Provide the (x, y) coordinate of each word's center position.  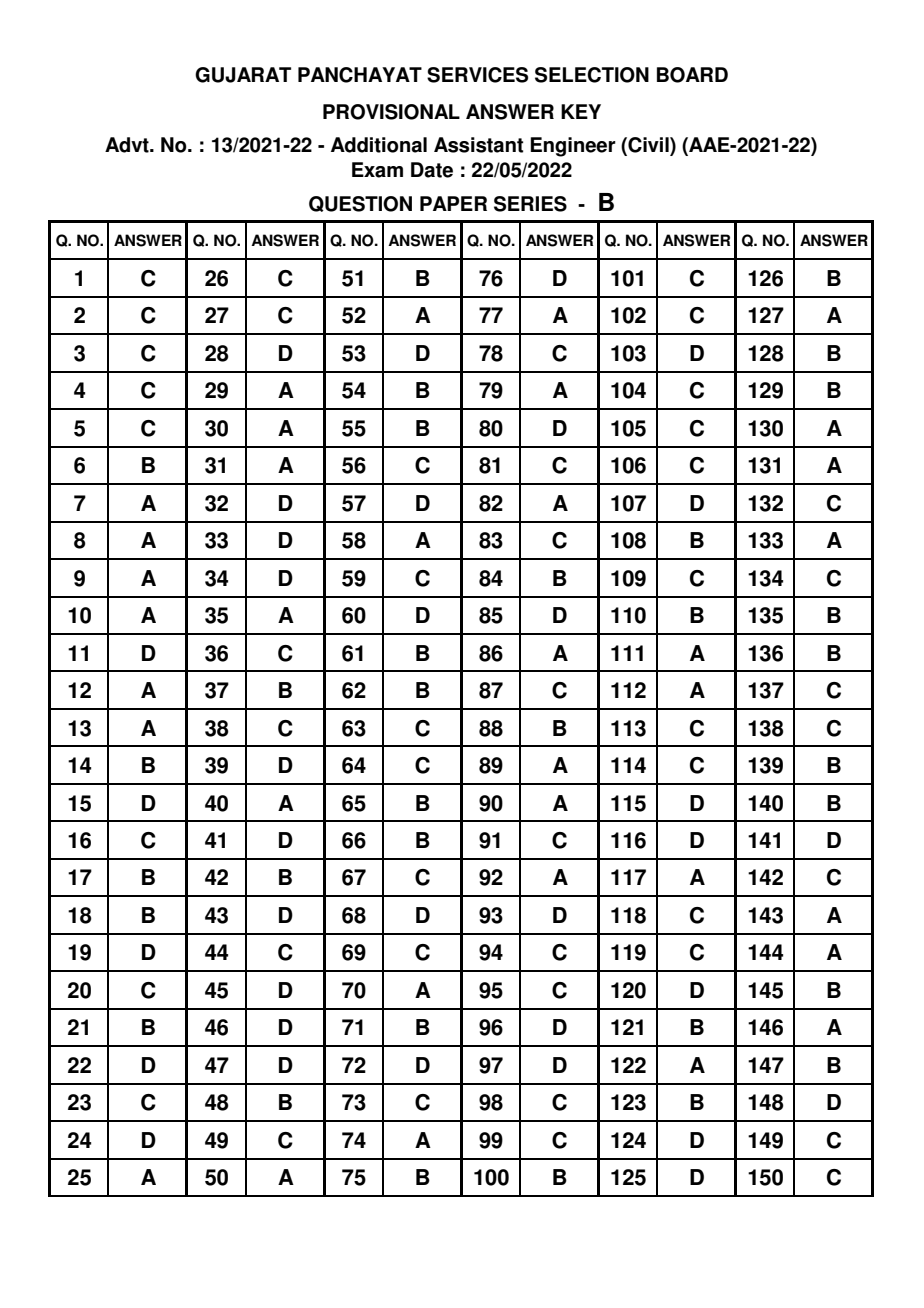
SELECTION (592, 75)
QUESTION (360, 204)
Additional (379, 145)
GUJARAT (243, 75)
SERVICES (477, 75)
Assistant (478, 145)
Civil (648, 146)
